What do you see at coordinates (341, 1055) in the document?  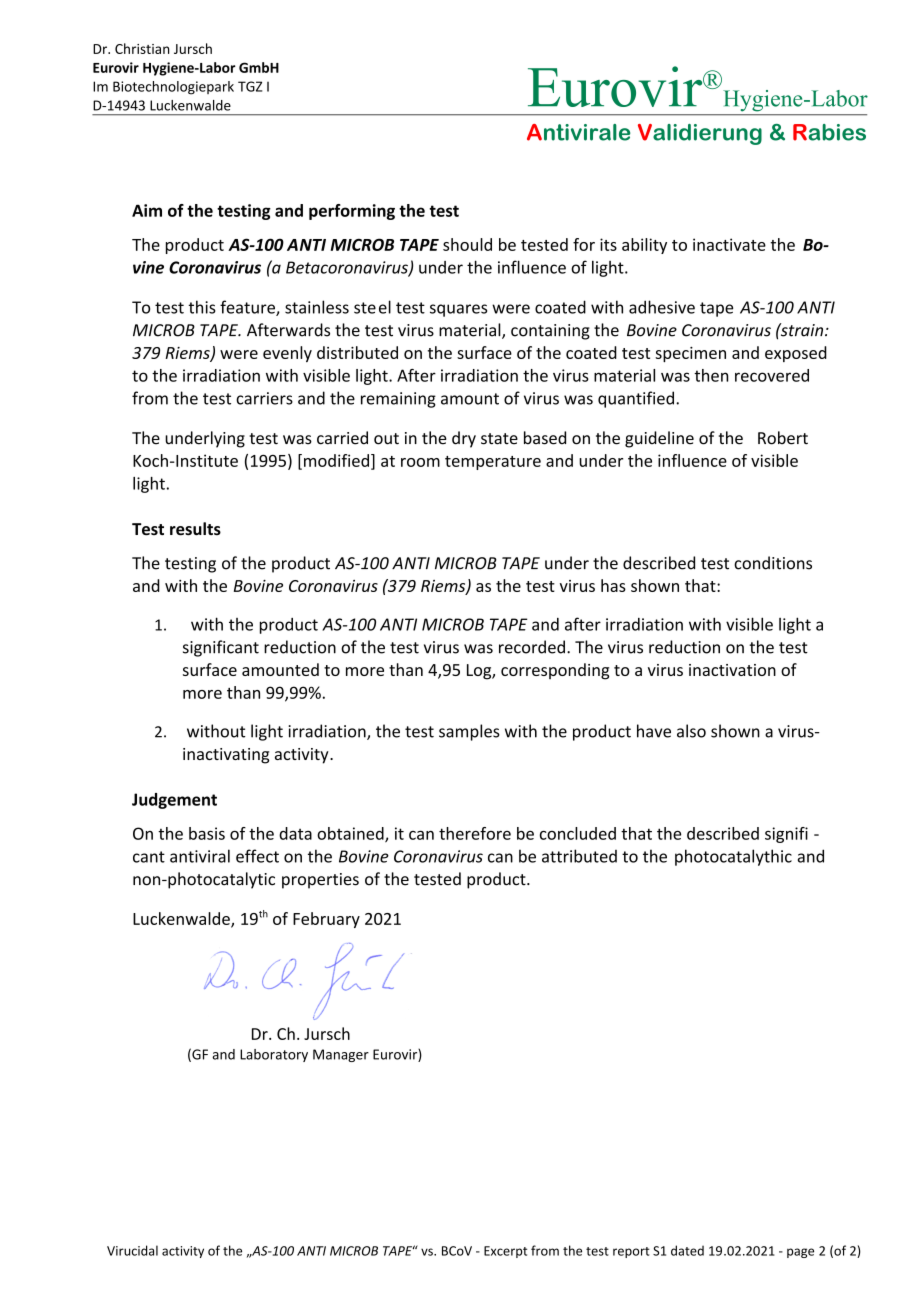 I see `Manager` at bounding box center [341, 1055].
